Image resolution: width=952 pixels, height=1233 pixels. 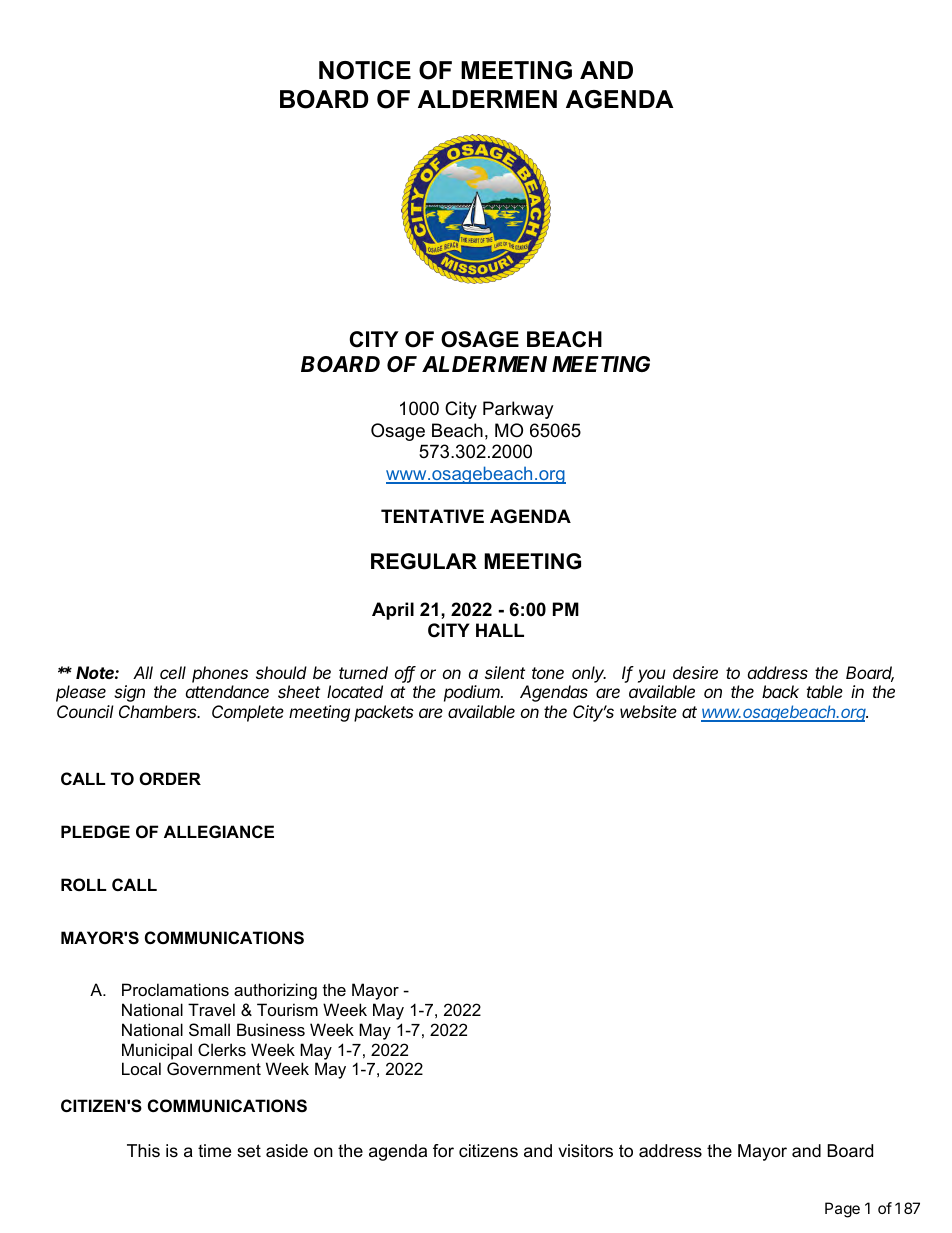 What do you see at coordinates (287, 1009) in the document?
I see `Tourism` at bounding box center [287, 1009].
